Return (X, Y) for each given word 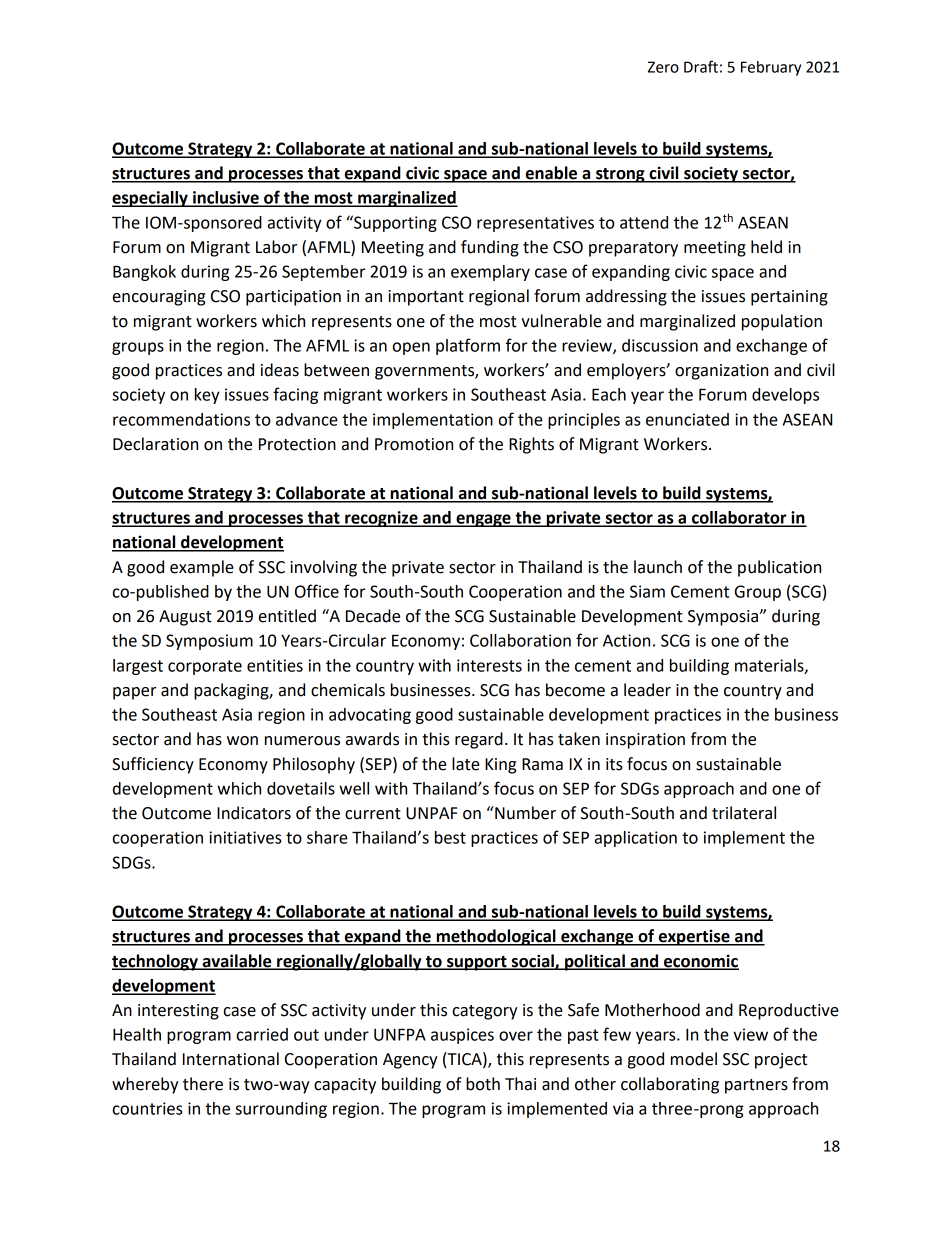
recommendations (181, 419)
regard (479, 740)
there (203, 1084)
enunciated (687, 419)
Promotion (414, 444)
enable (551, 174)
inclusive (226, 198)
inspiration (645, 741)
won (242, 741)
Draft (701, 66)
